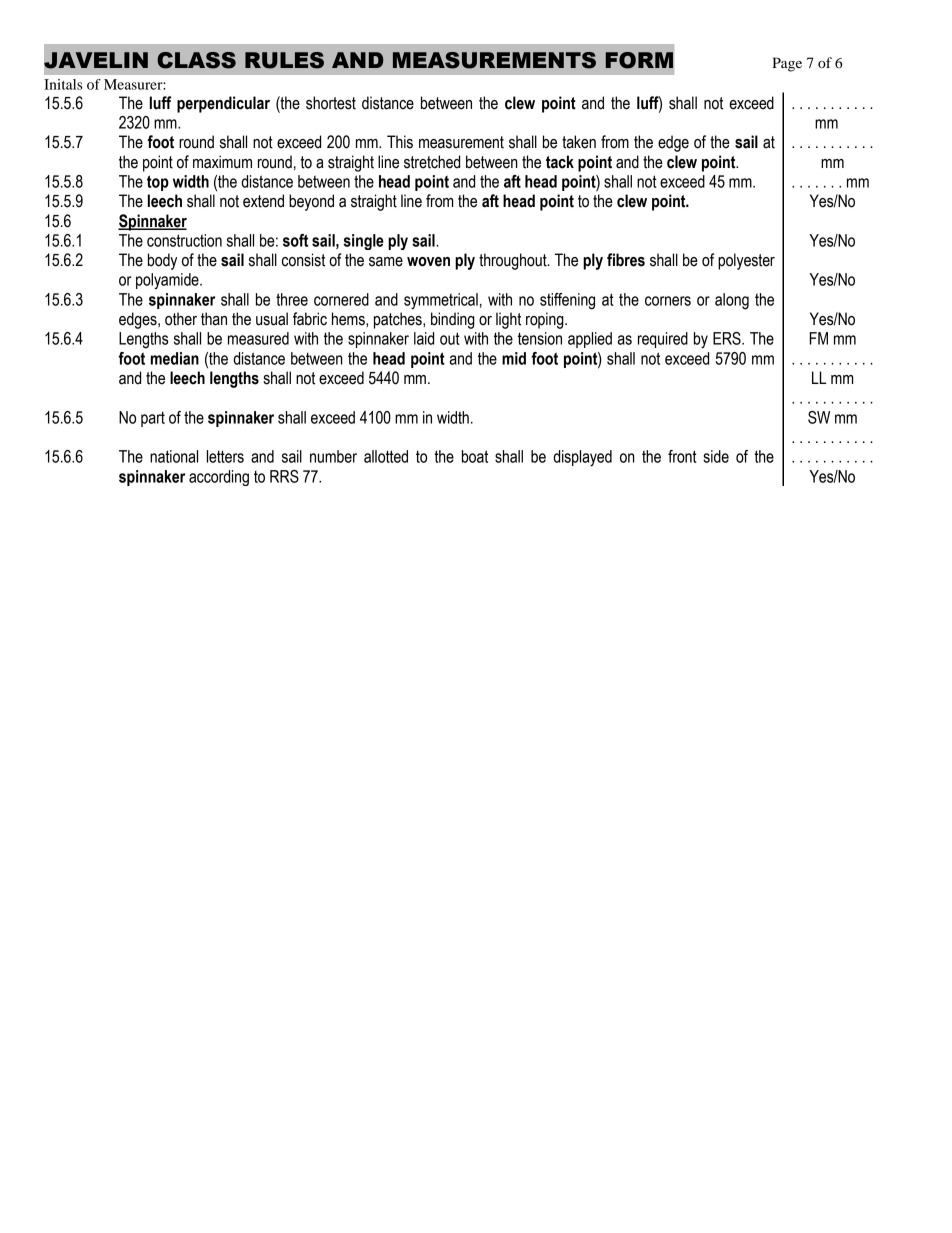 The image size is (952, 1233). I want to click on median, so click(175, 358).
